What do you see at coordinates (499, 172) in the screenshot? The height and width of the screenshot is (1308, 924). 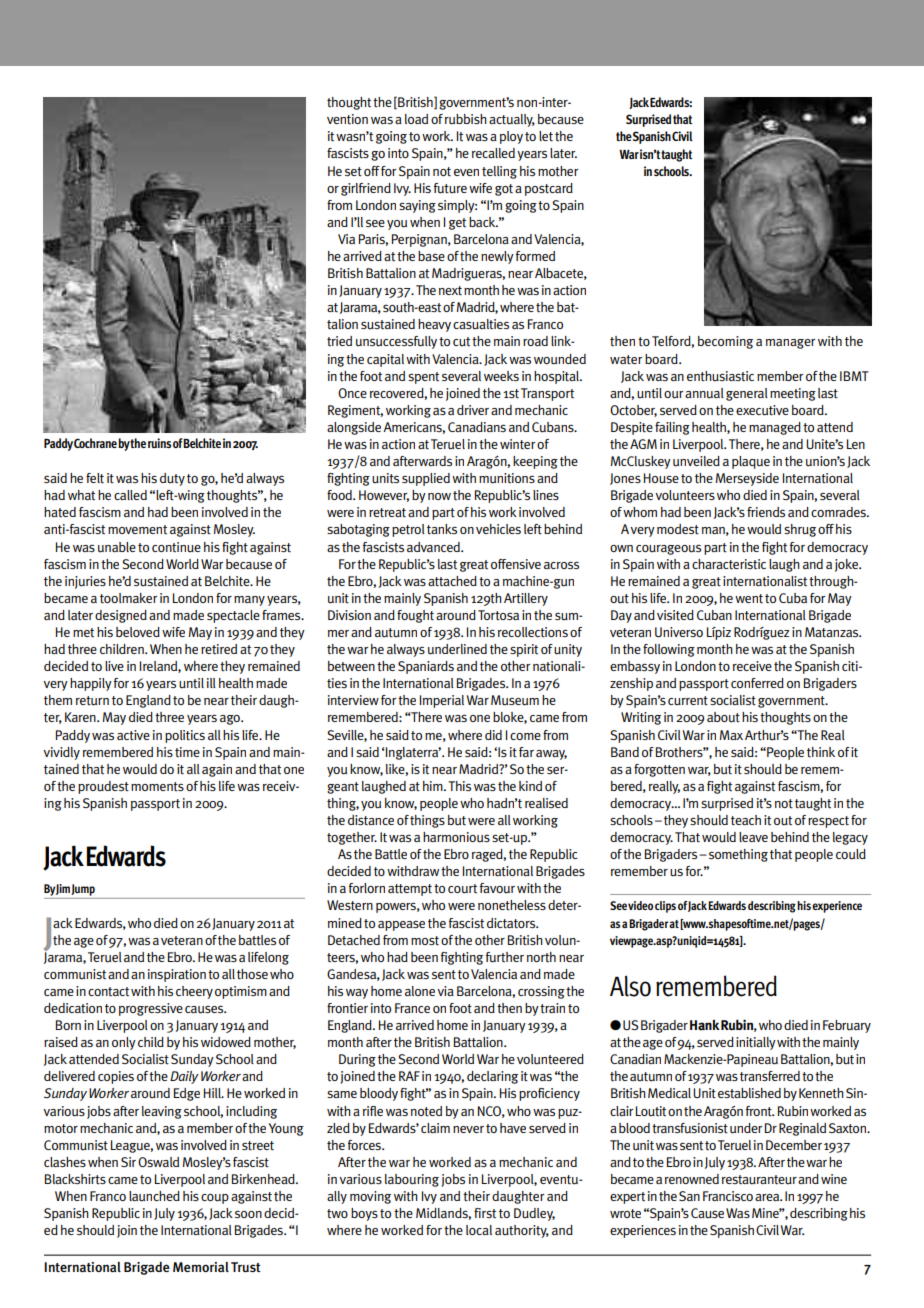 I see `telling` at bounding box center [499, 172].
